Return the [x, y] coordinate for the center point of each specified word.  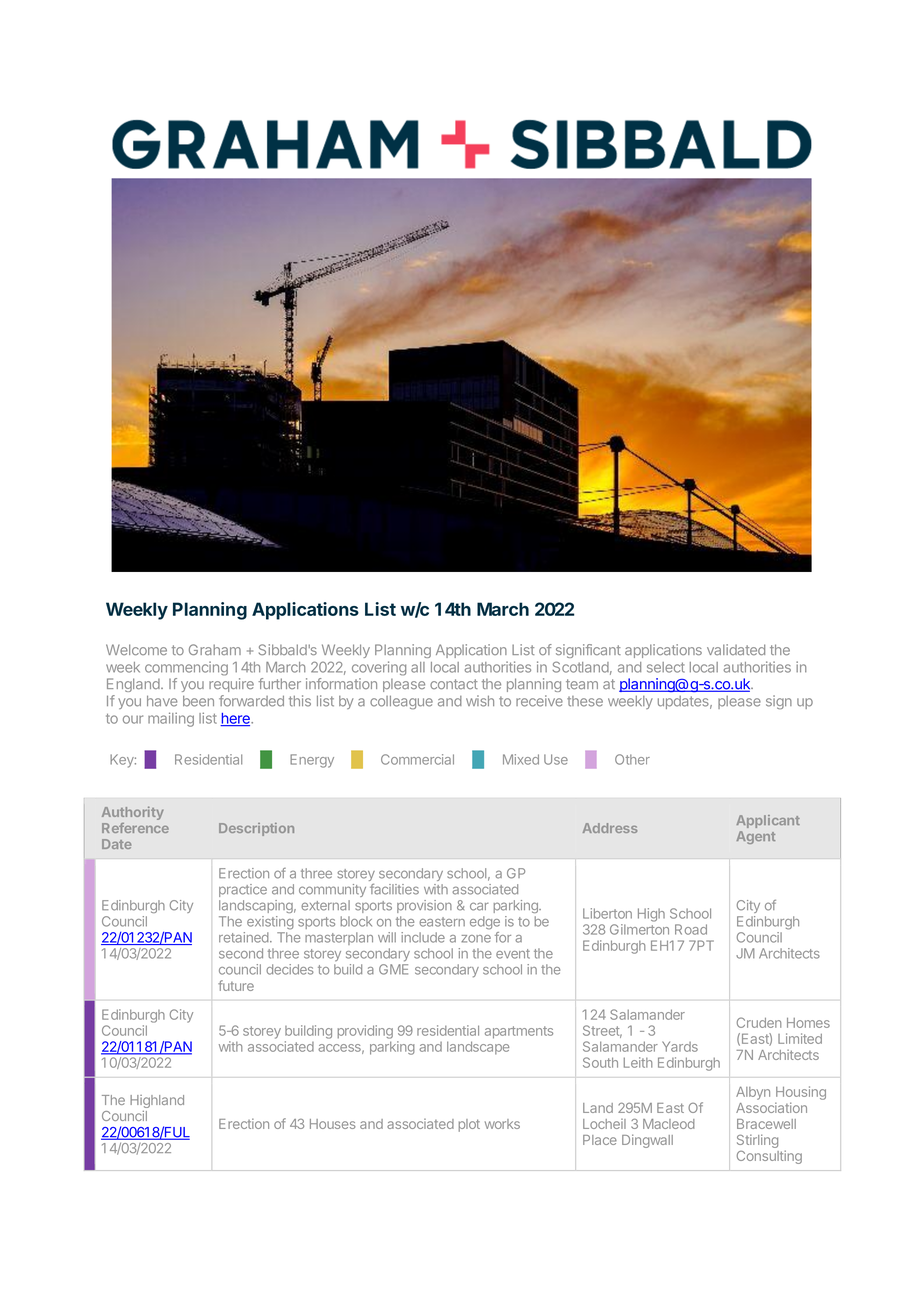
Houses [333, 1124]
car [479, 906]
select [666, 667]
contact [454, 684]
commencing [186, 668]
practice [243, 890]
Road [691, 929]
